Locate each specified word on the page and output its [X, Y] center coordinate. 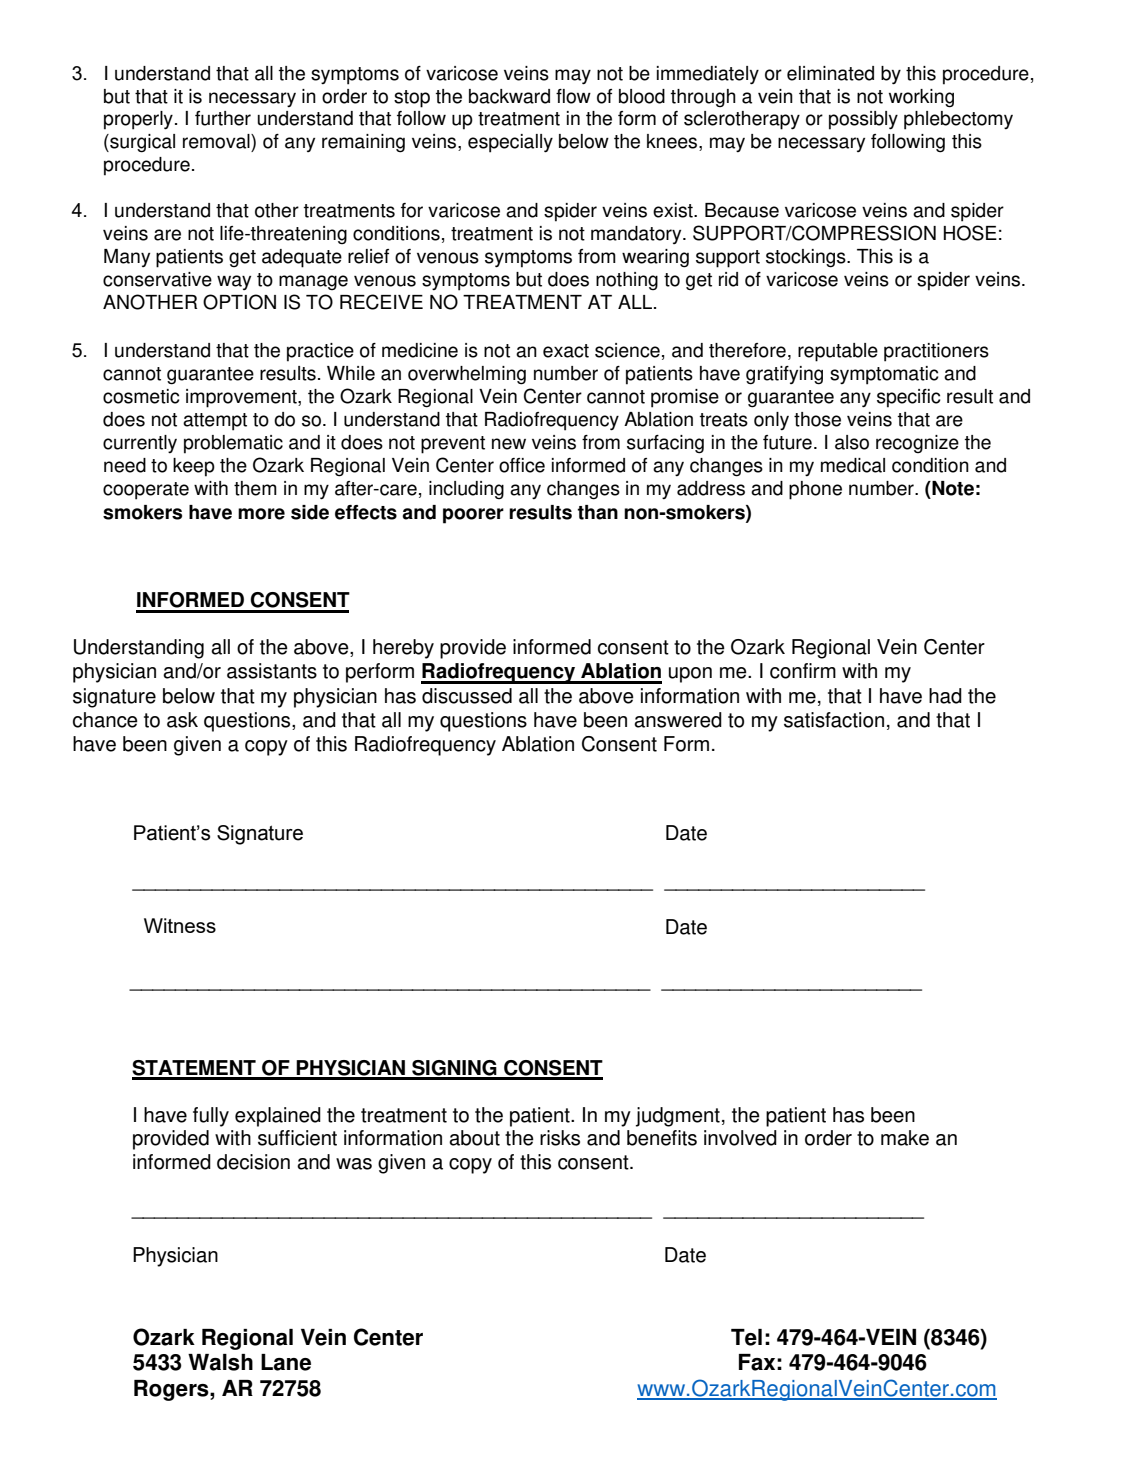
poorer [473, 516]
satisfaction [834, 720]
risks [560, 1138]
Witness [180, 925]
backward [509, 96]
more [261, 514]
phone [815, 490]
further [223, 118]
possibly [863, 120]
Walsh [220, 1362]
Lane [286, 1362]
